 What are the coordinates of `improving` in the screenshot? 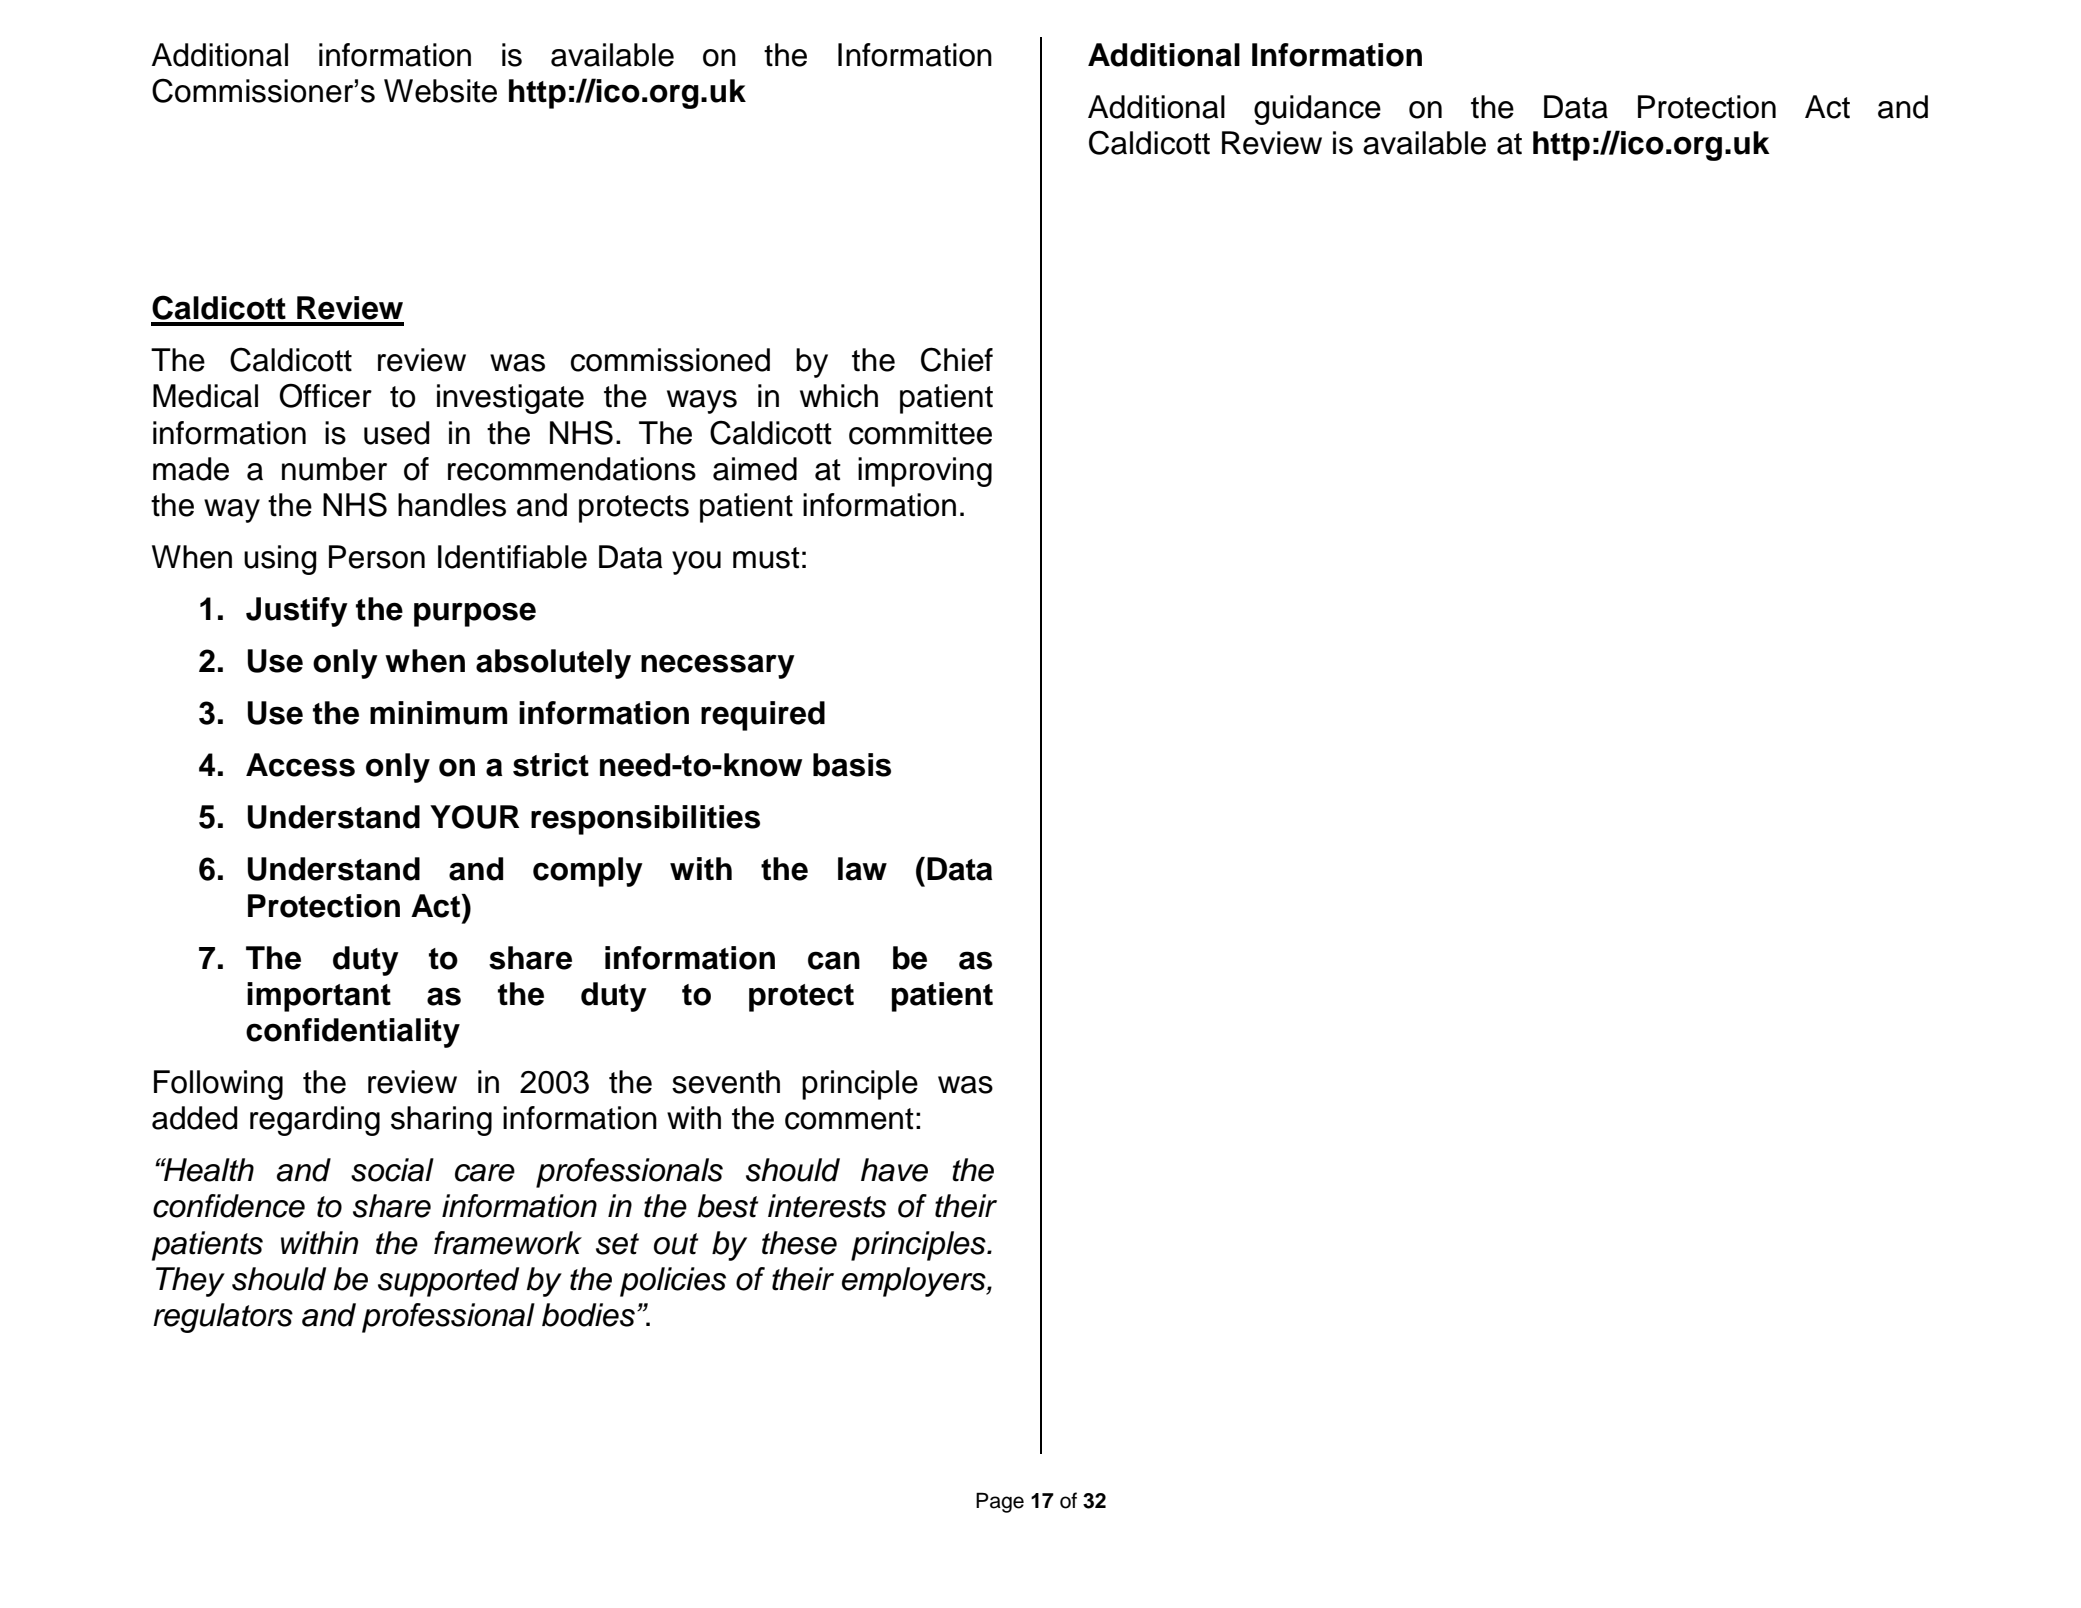 It's located at (925, 472).
